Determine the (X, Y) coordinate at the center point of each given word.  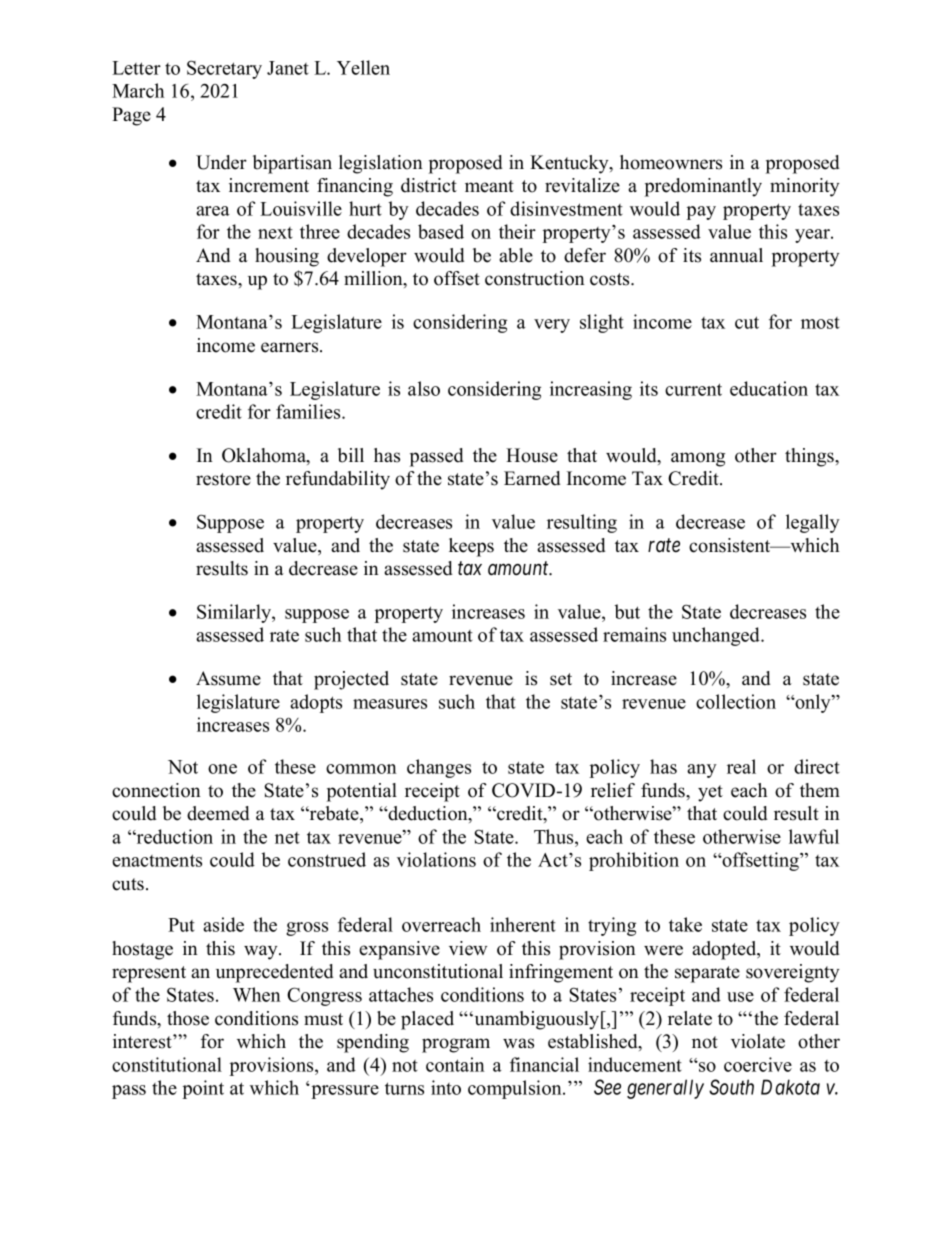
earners (291, 347)
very (552, 326)
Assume (228, 678)
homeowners (671, 162)
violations (436, 859)
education (769, 388)
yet (710, 793)
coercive (758, 1064)
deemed (218, 813)
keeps (471, 547)
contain (455, 1064)
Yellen (363, 67)
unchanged (717, 636)
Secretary (224, 69)
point (203, 1089)
